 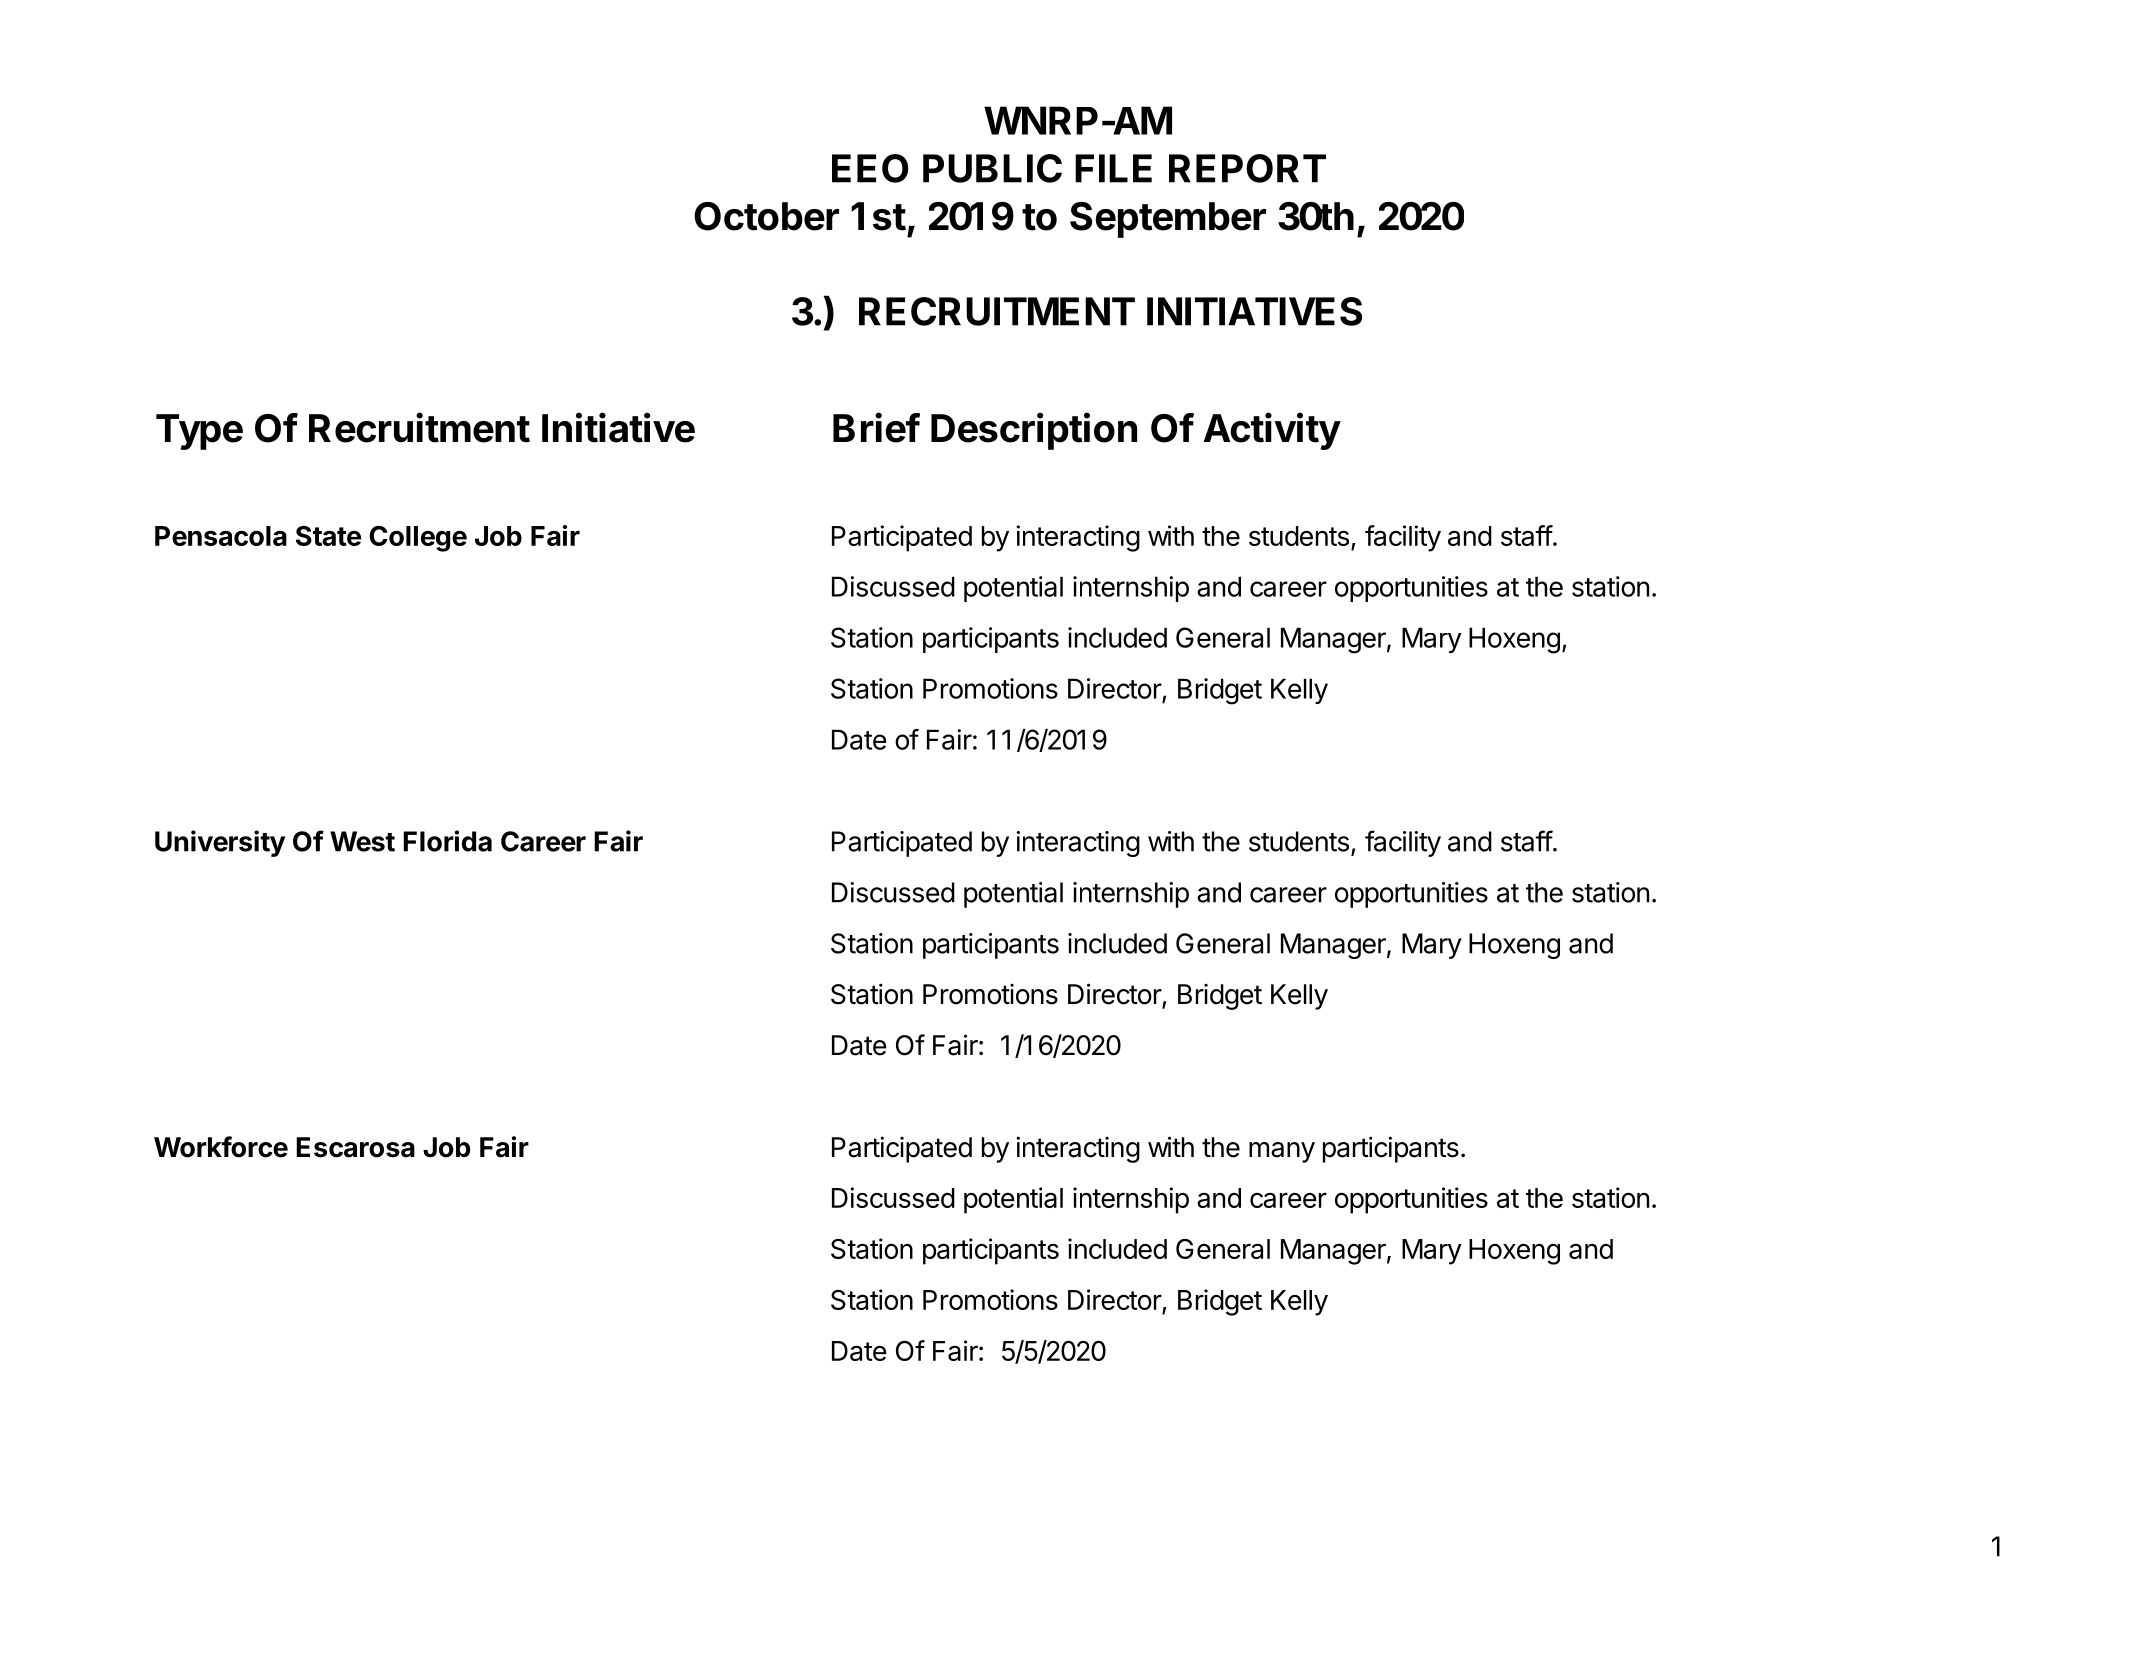 I want to click on Florida, so click(x=447, y=841).
